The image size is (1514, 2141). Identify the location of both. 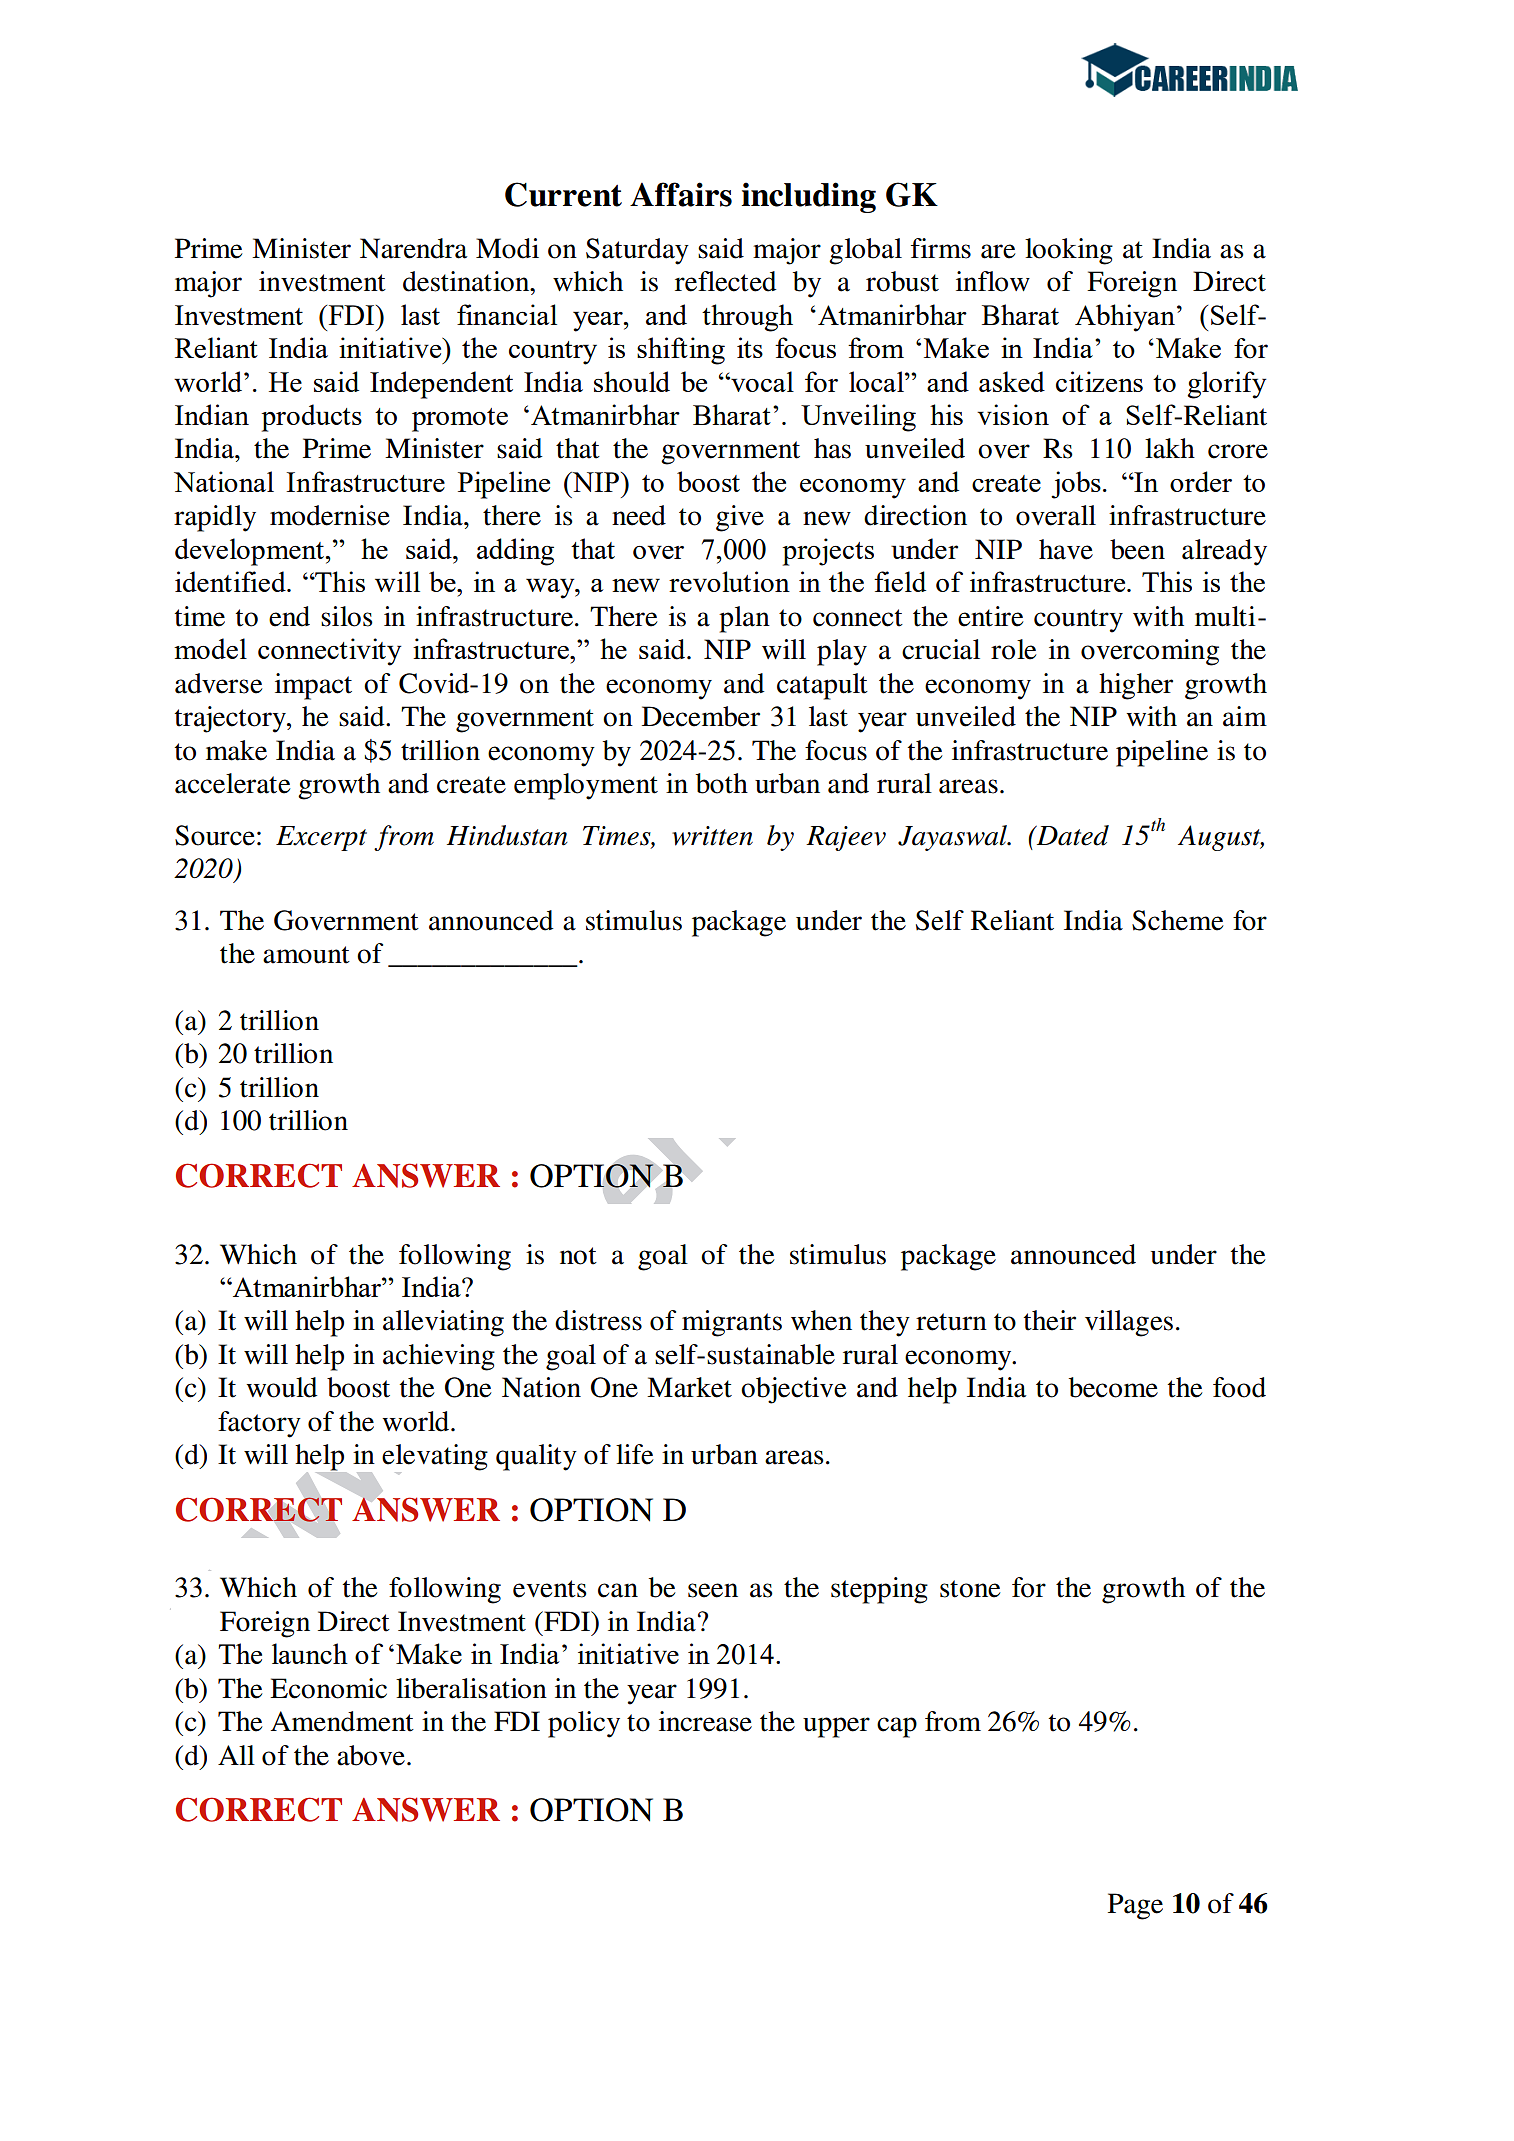
(722, 783).
